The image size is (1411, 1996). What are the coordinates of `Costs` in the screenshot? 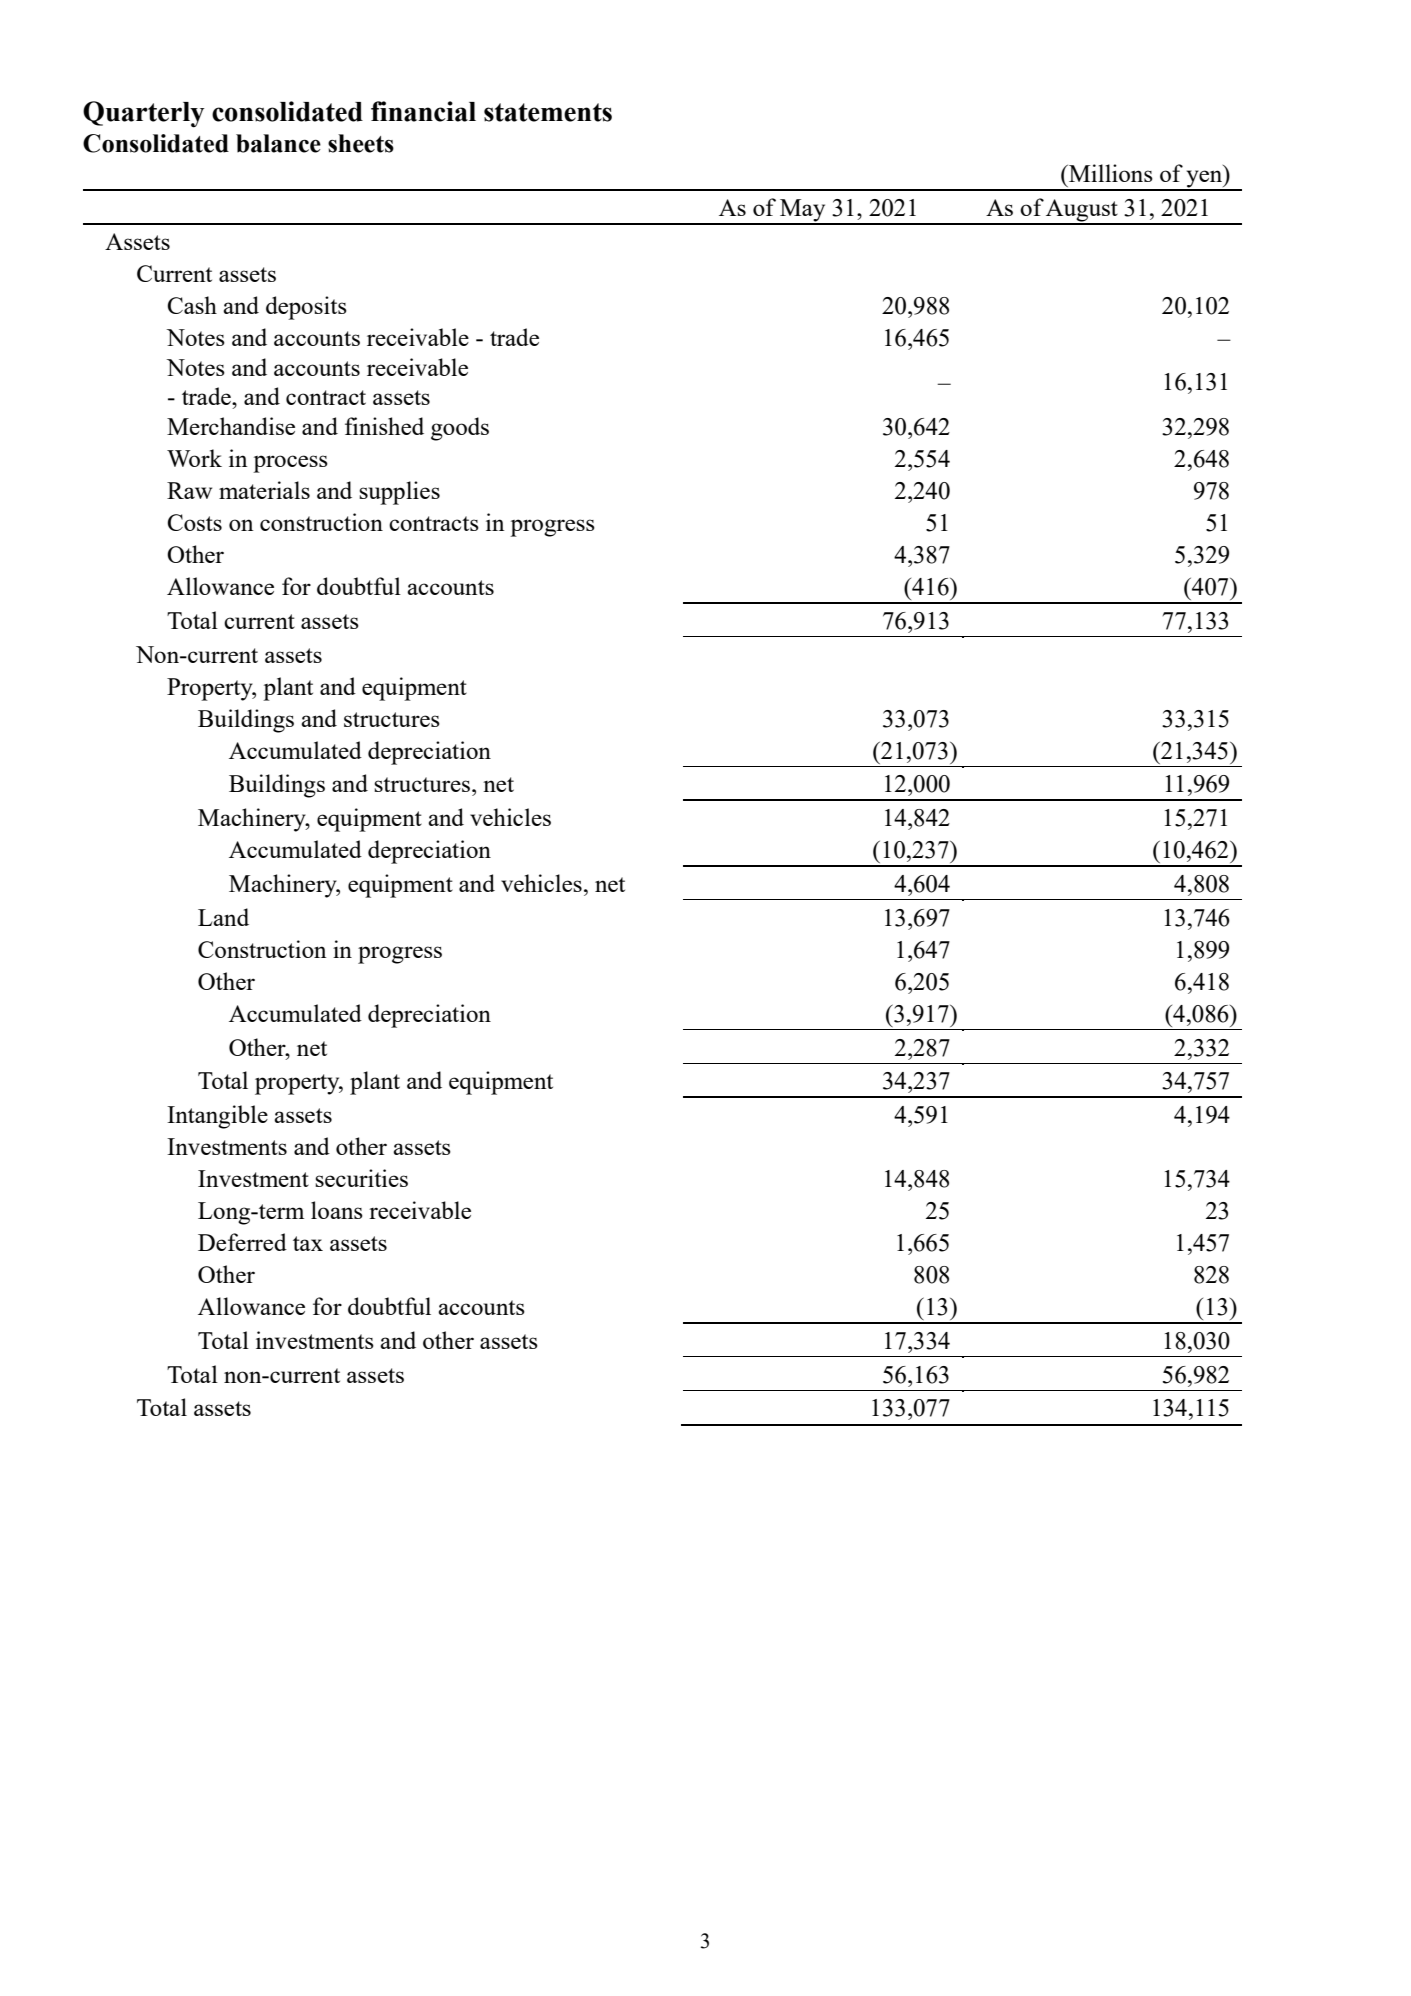 It's located at (194, 522).
